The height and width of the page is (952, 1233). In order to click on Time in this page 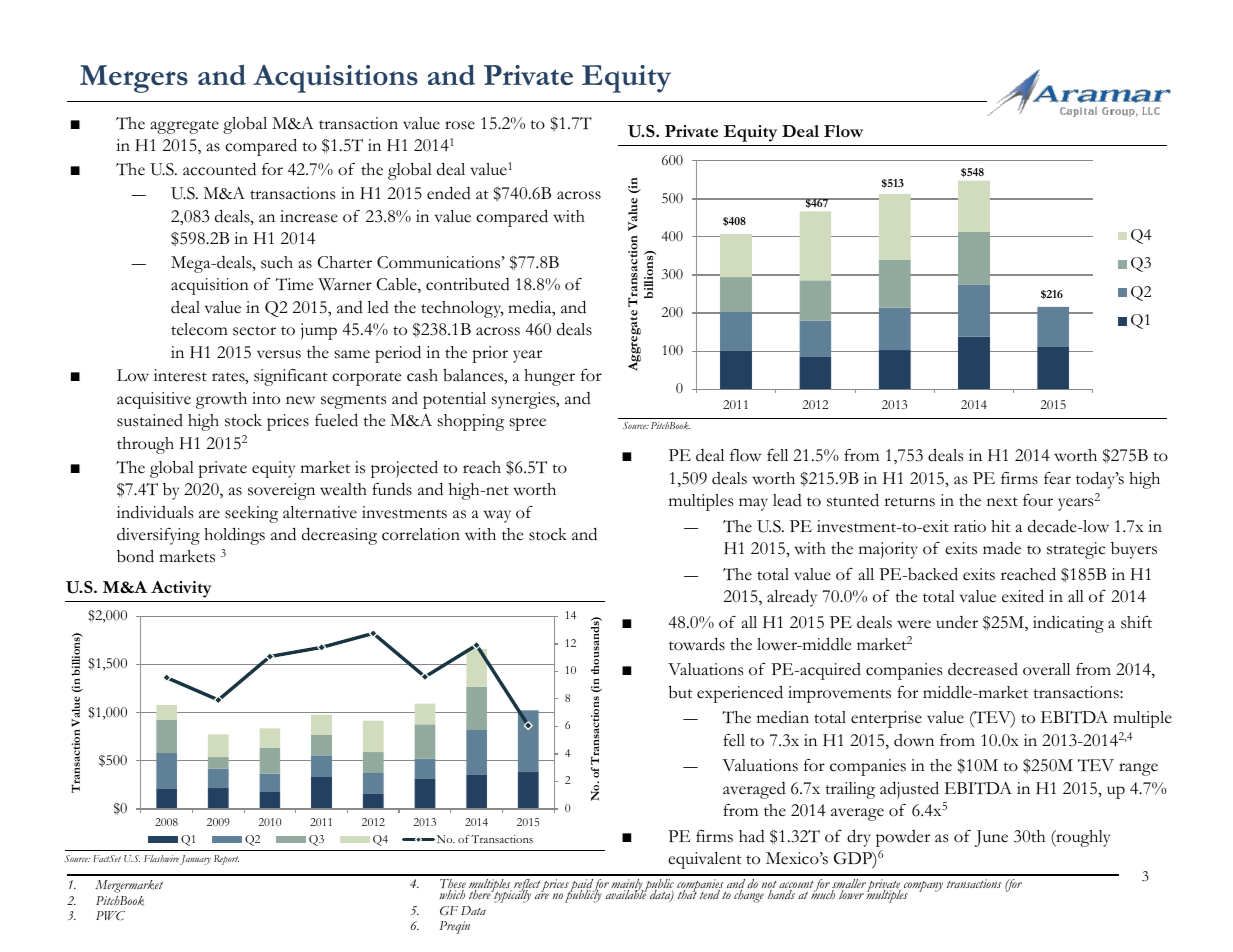, I will do `click(294, 284)`.
